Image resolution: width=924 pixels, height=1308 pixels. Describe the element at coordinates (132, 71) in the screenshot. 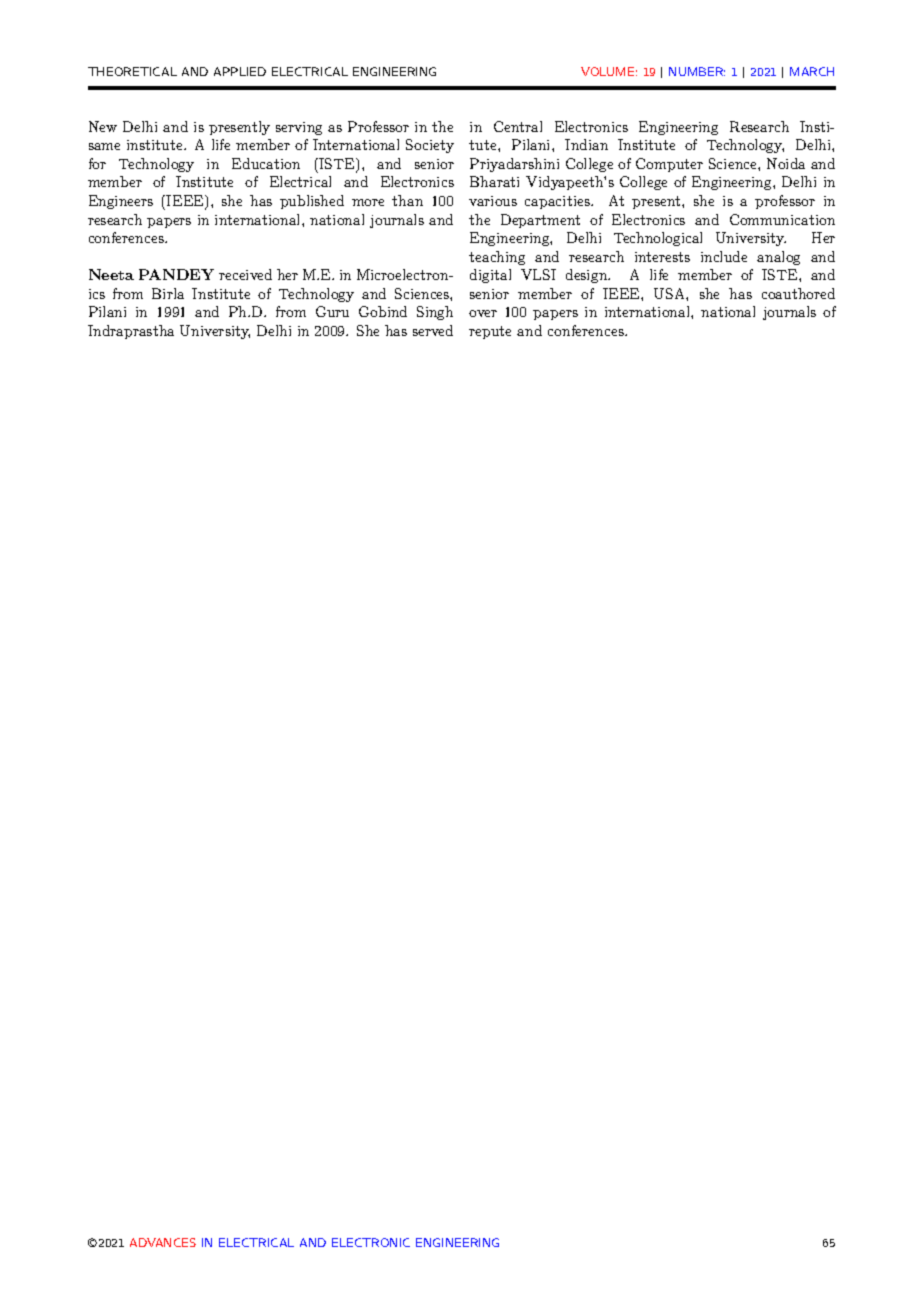

I see `THEORETICAL` at that location.
